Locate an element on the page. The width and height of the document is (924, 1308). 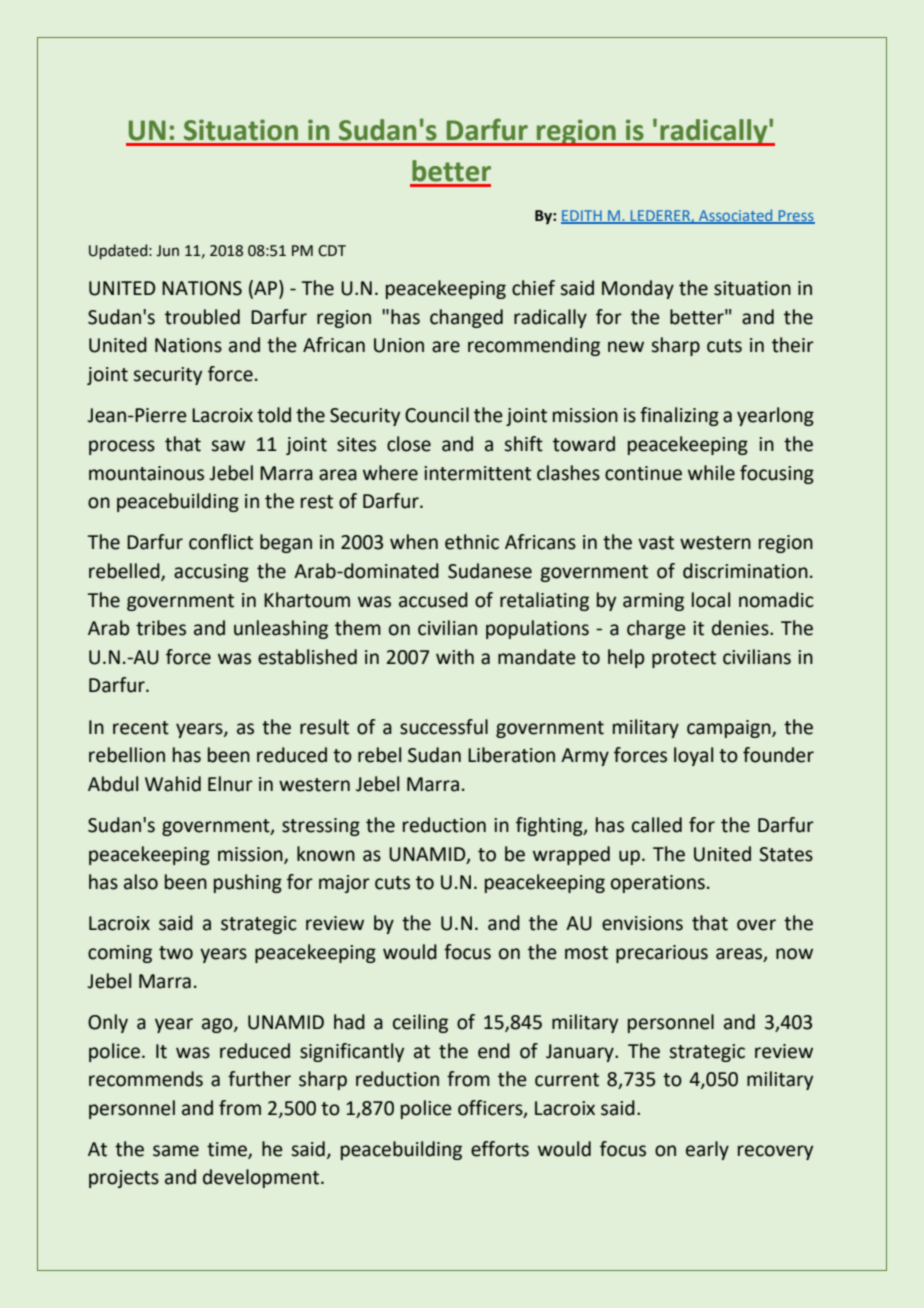
same is located at coordinates (176, 1151).
